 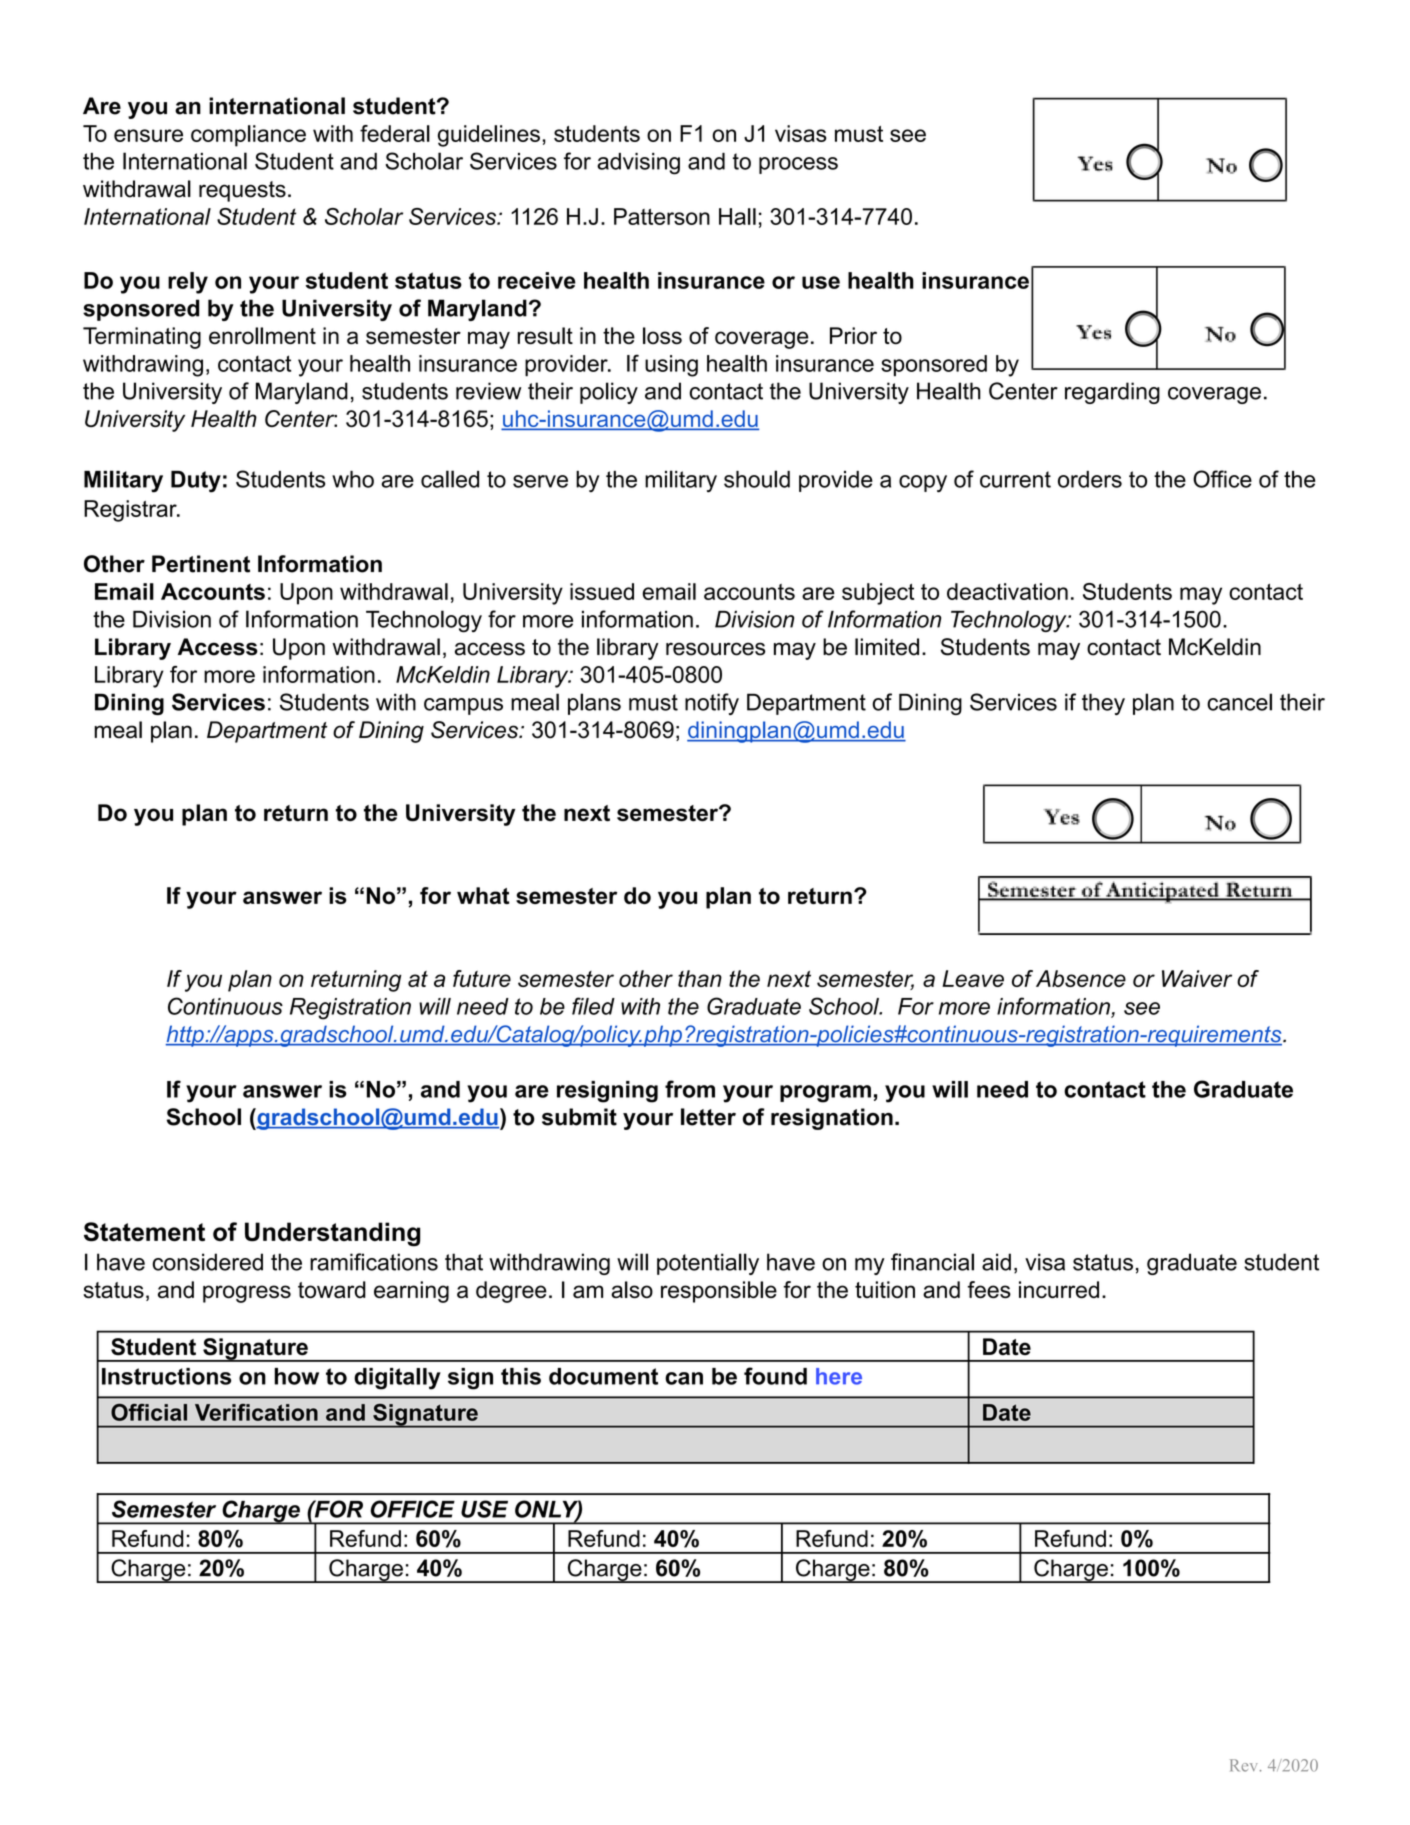 I want to click on orders, so click(x=1090, y=479).
